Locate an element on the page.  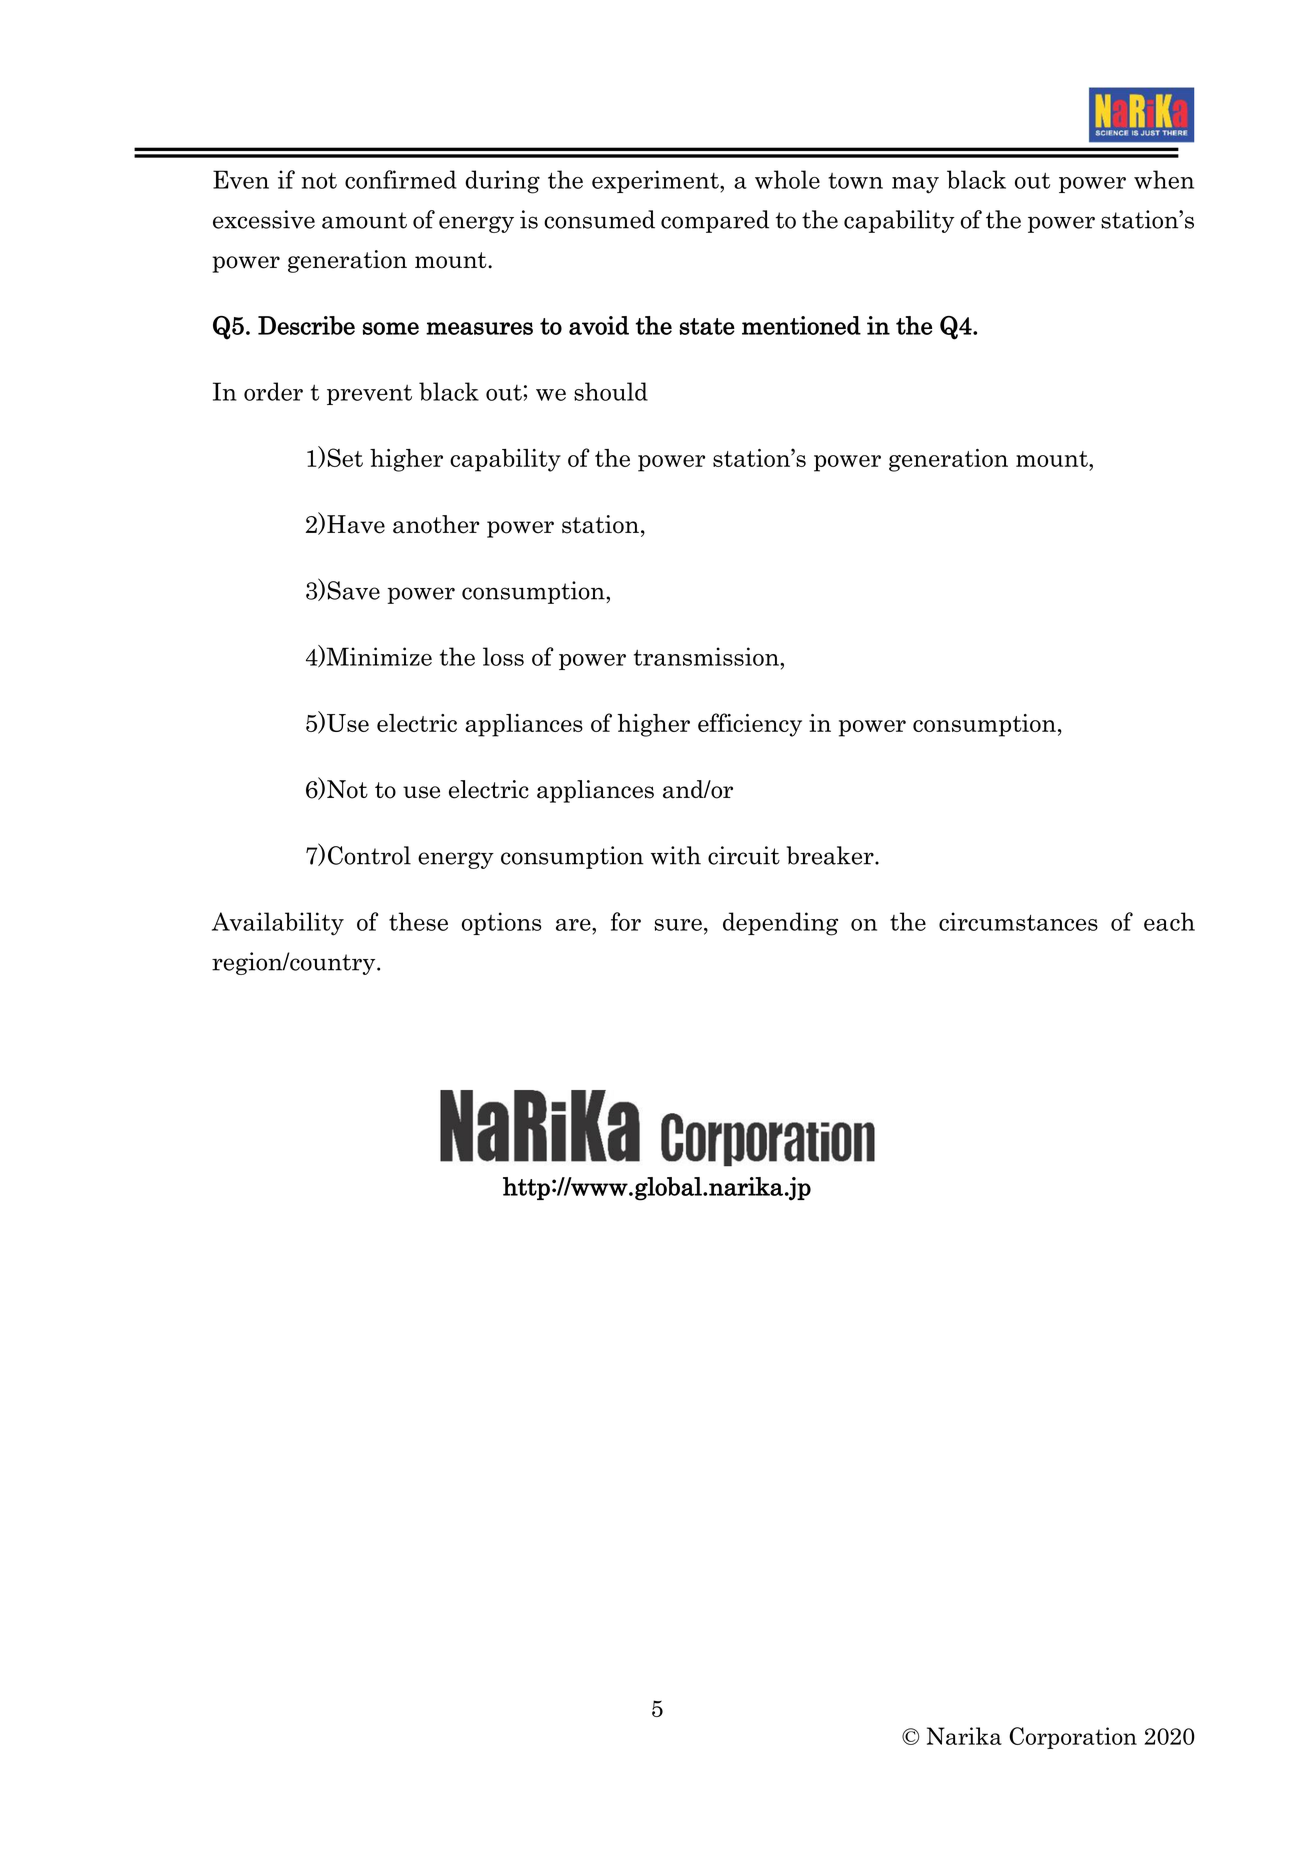
loss is located at coordinates (503, 656).
